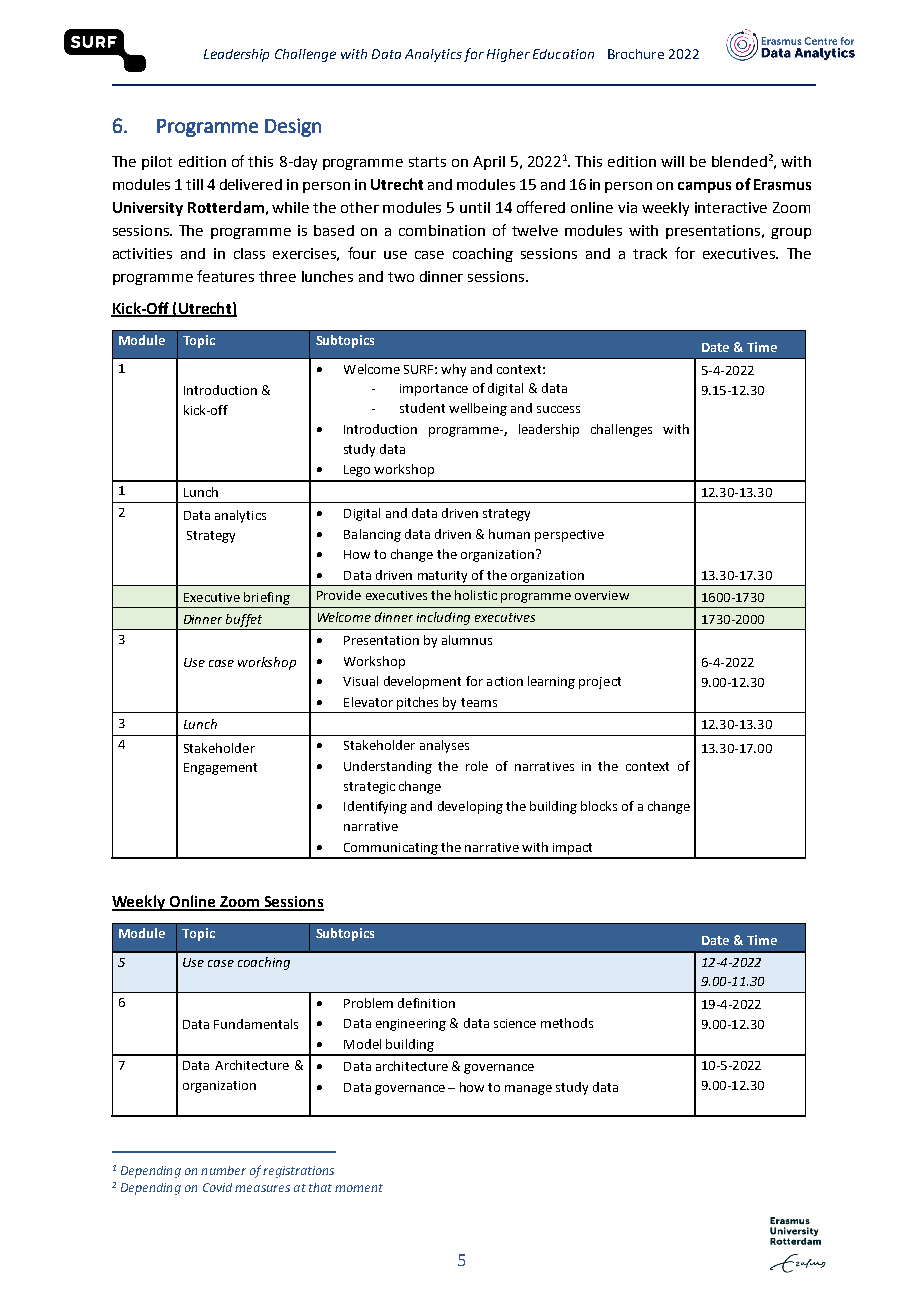  What do you see at coordinates (672, 161) in the screenshot?
I see `will` at bounding box center [672, 161].
